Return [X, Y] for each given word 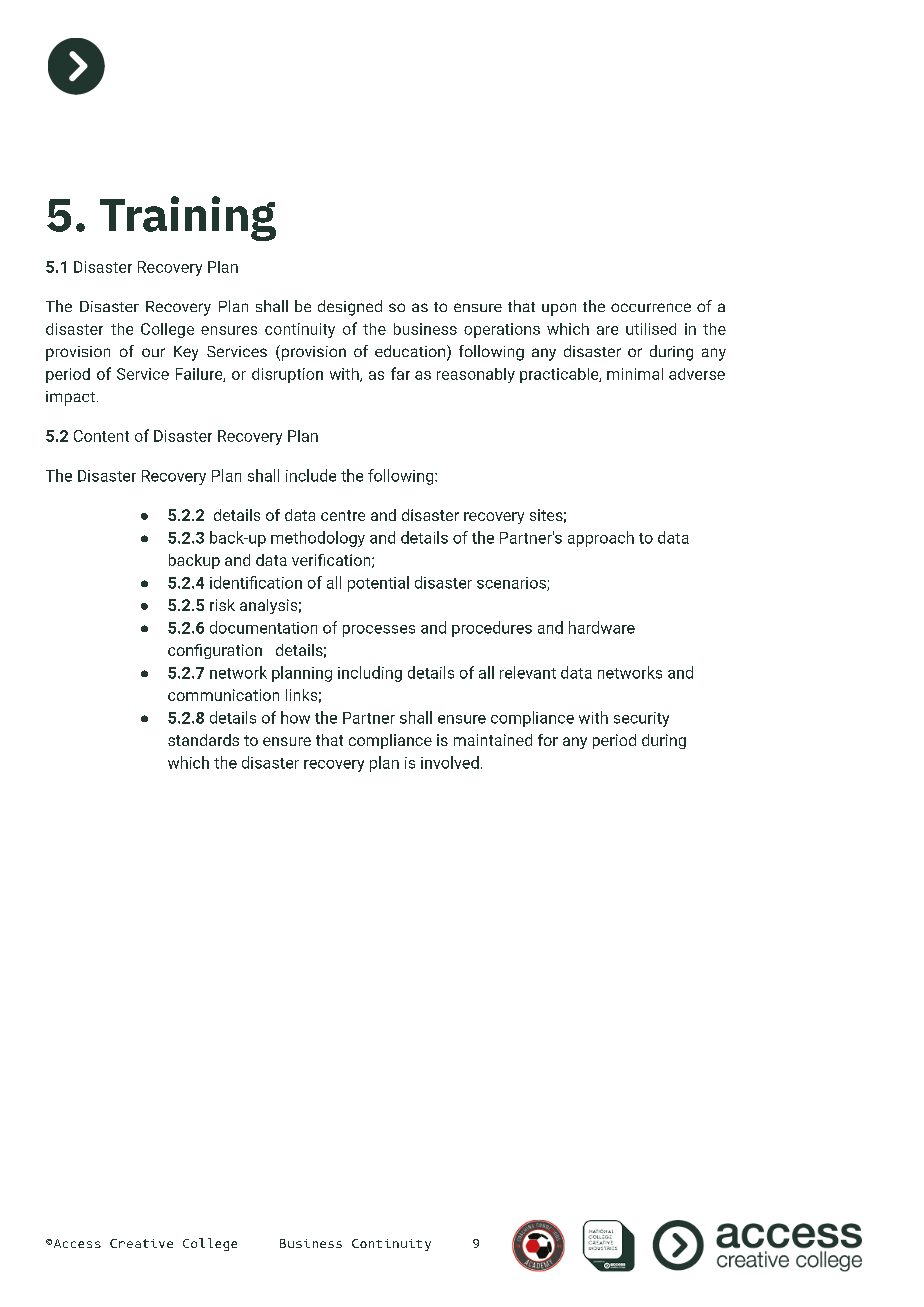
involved [450, 762]
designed [350, 308]
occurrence [651, 307]
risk [222, 605]
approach [601, 539]
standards [203, 740]
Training [188, 218]
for [548, 740]
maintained [493, 740]
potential [378, 584]
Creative [141, 1243]
